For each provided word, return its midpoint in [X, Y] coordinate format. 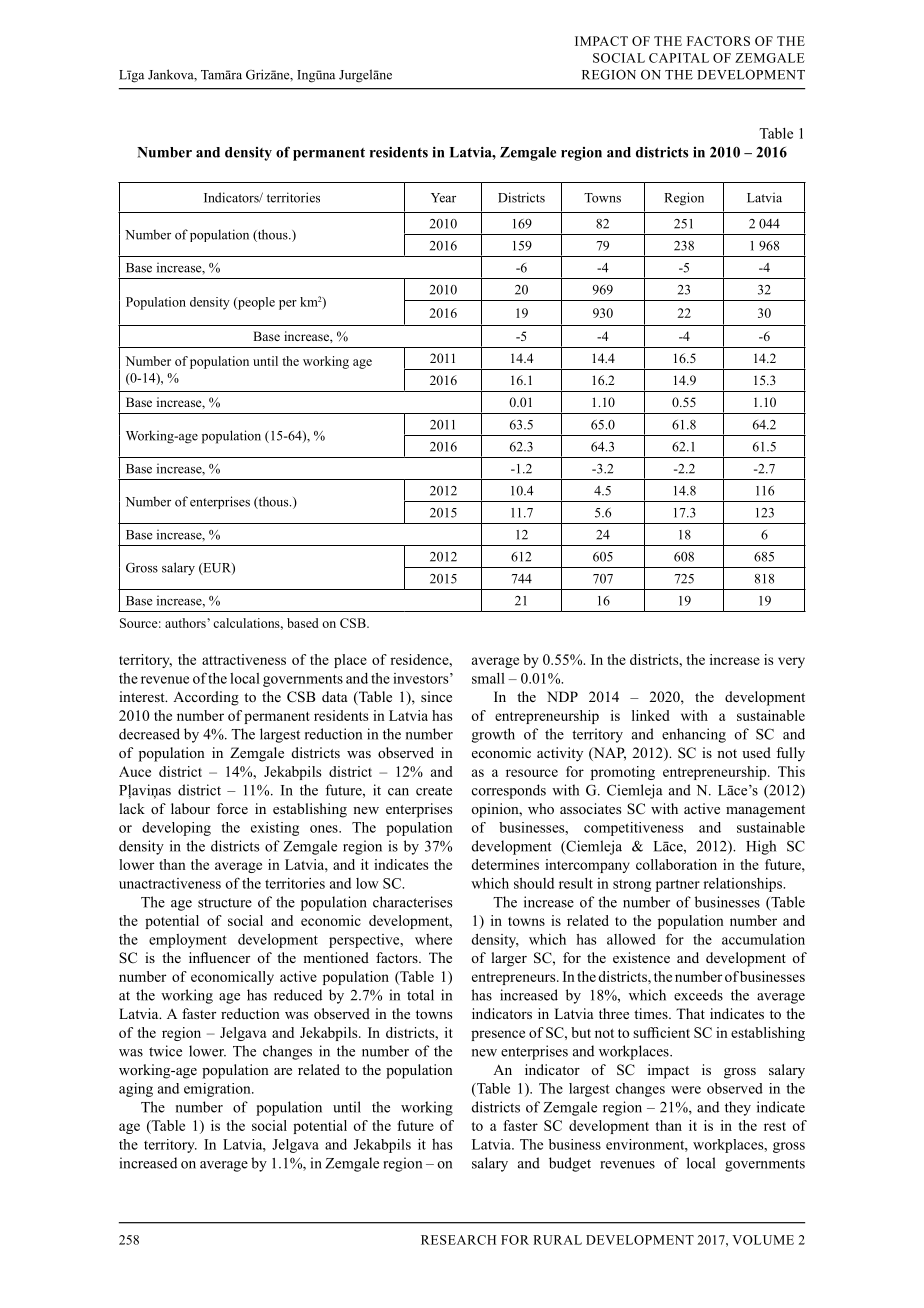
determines [505, 864]
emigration [218, 1090]
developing [176, 829]
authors [186, 623]
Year [443, 198]
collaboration [676, 864]
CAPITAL [679, 58]
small [488, 678]
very [791, 662]
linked [651, 715]
